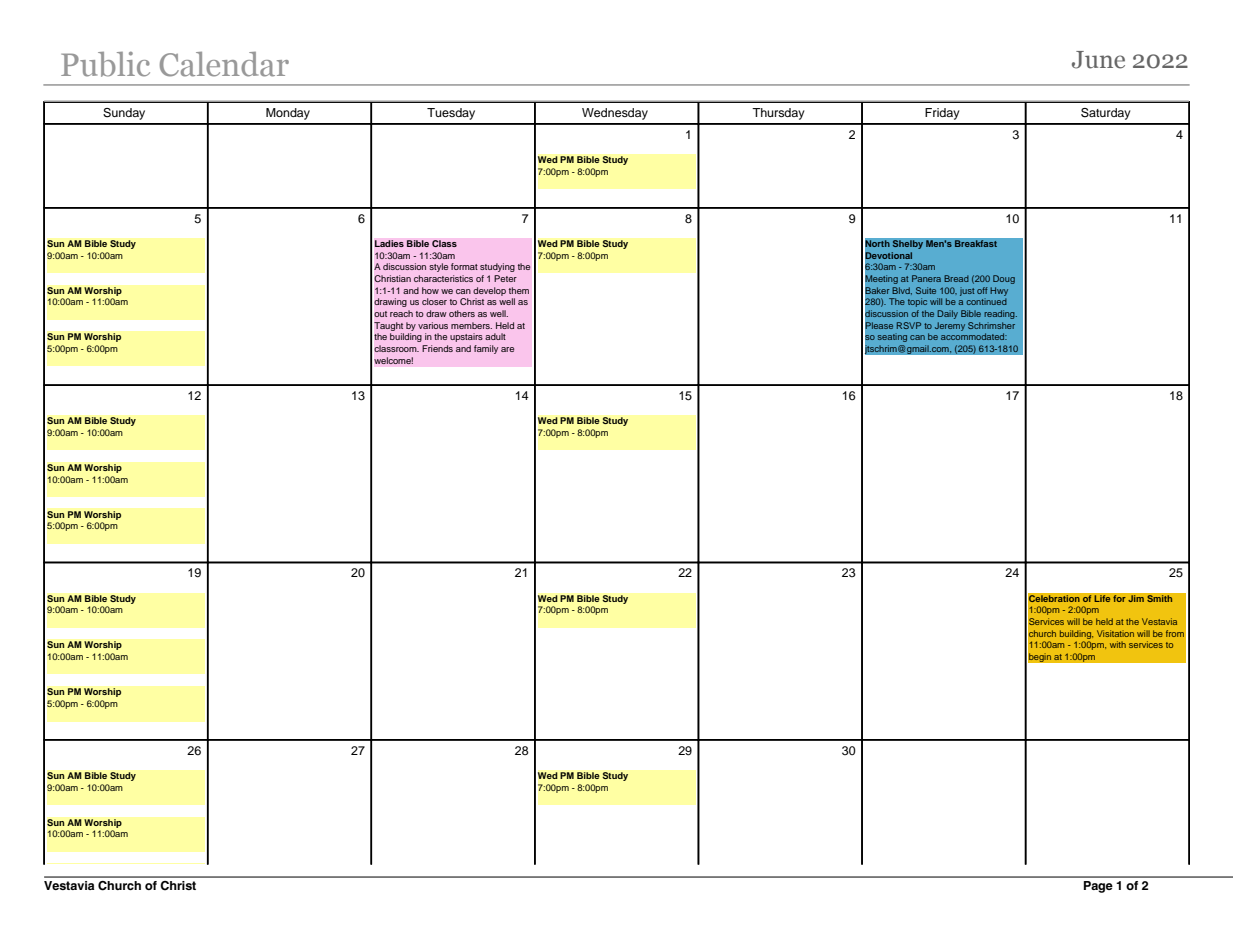 The width and height of the page is (1233, 952). I want to click on are, so click(507, 349).
